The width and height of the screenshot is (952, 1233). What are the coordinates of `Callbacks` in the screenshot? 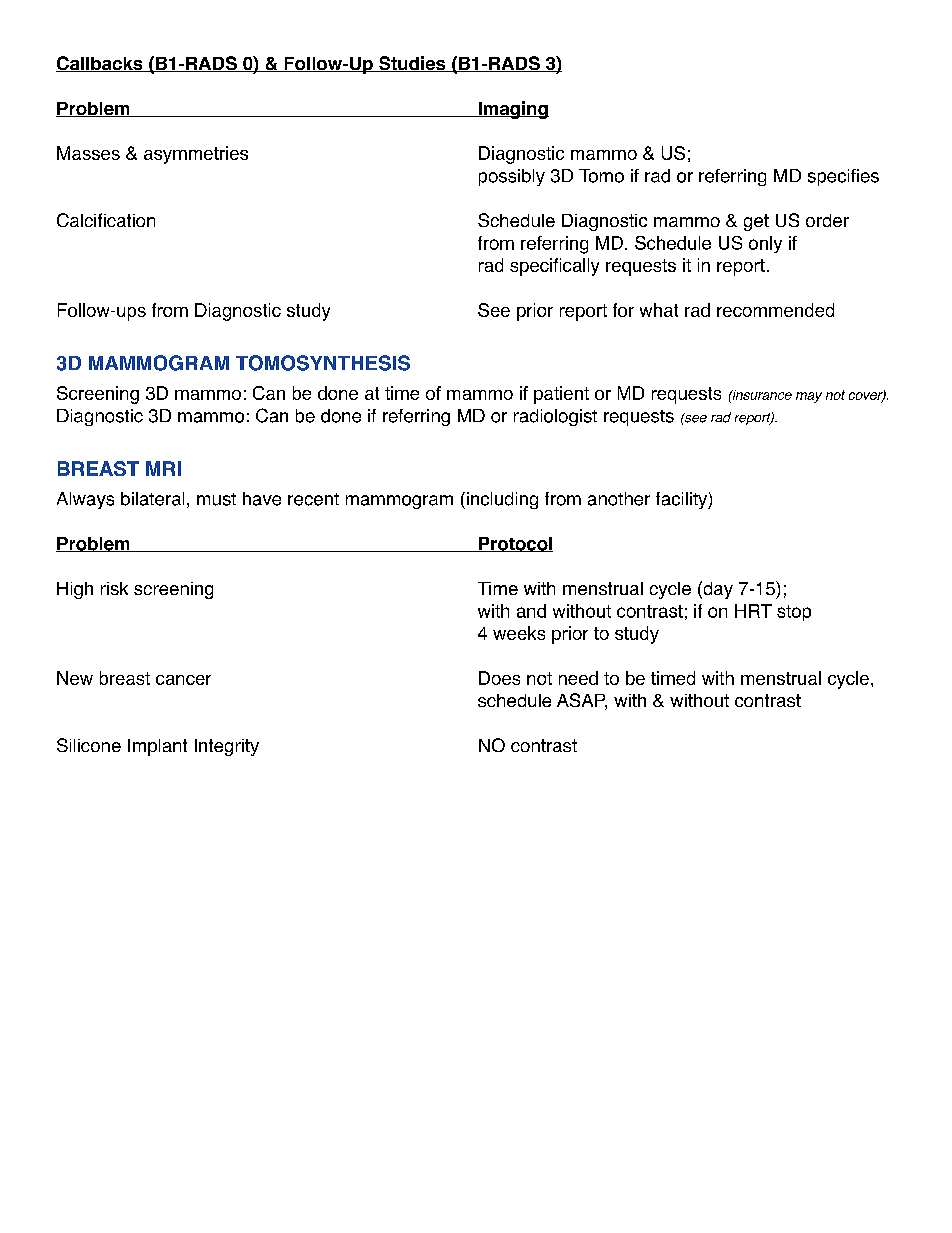 It's located at (100, 64).
